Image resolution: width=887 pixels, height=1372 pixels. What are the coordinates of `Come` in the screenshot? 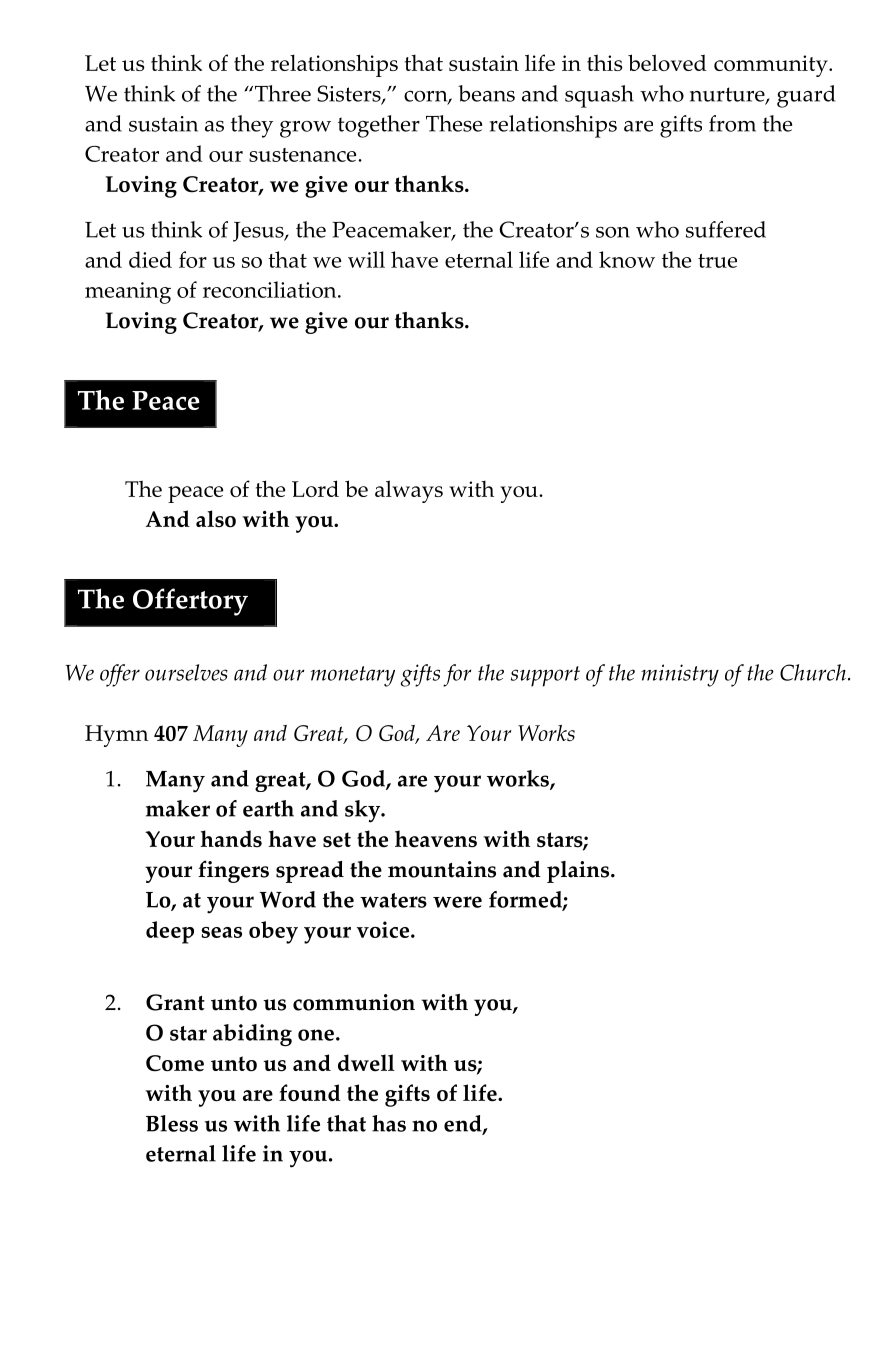 It's located at (175, 1063).
